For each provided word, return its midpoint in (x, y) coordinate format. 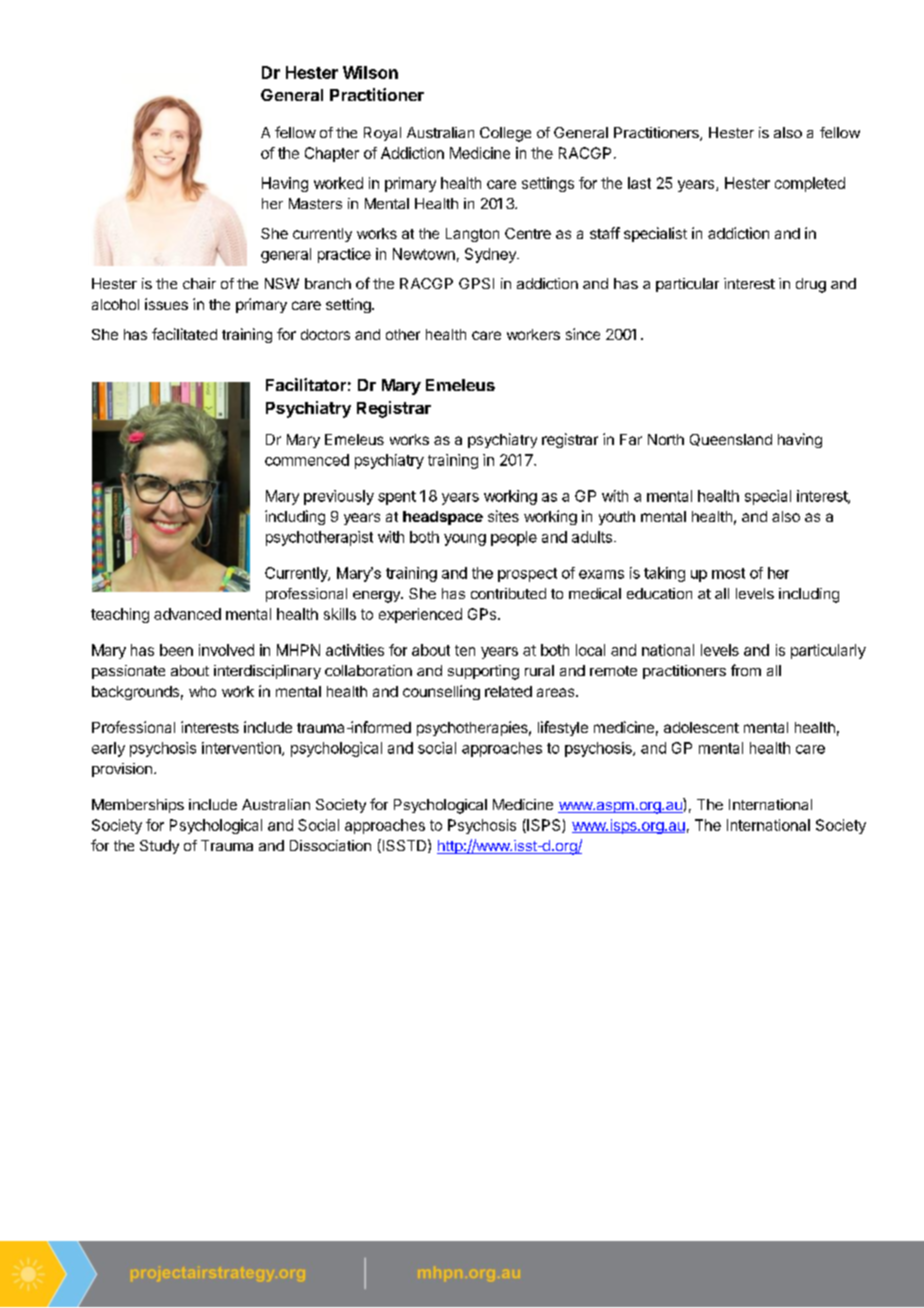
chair (199, 283)
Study (159, 847)
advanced (187, 614)
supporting (483, 672)
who (202, 691)
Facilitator (306, 384)
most (728, 573)
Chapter (332, 154)
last (639, 183)
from (746, 670)
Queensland (731, 440)
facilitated (184, 334)
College (505, 134)
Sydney (491, 255)
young (465, 540)
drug (811, 285)
